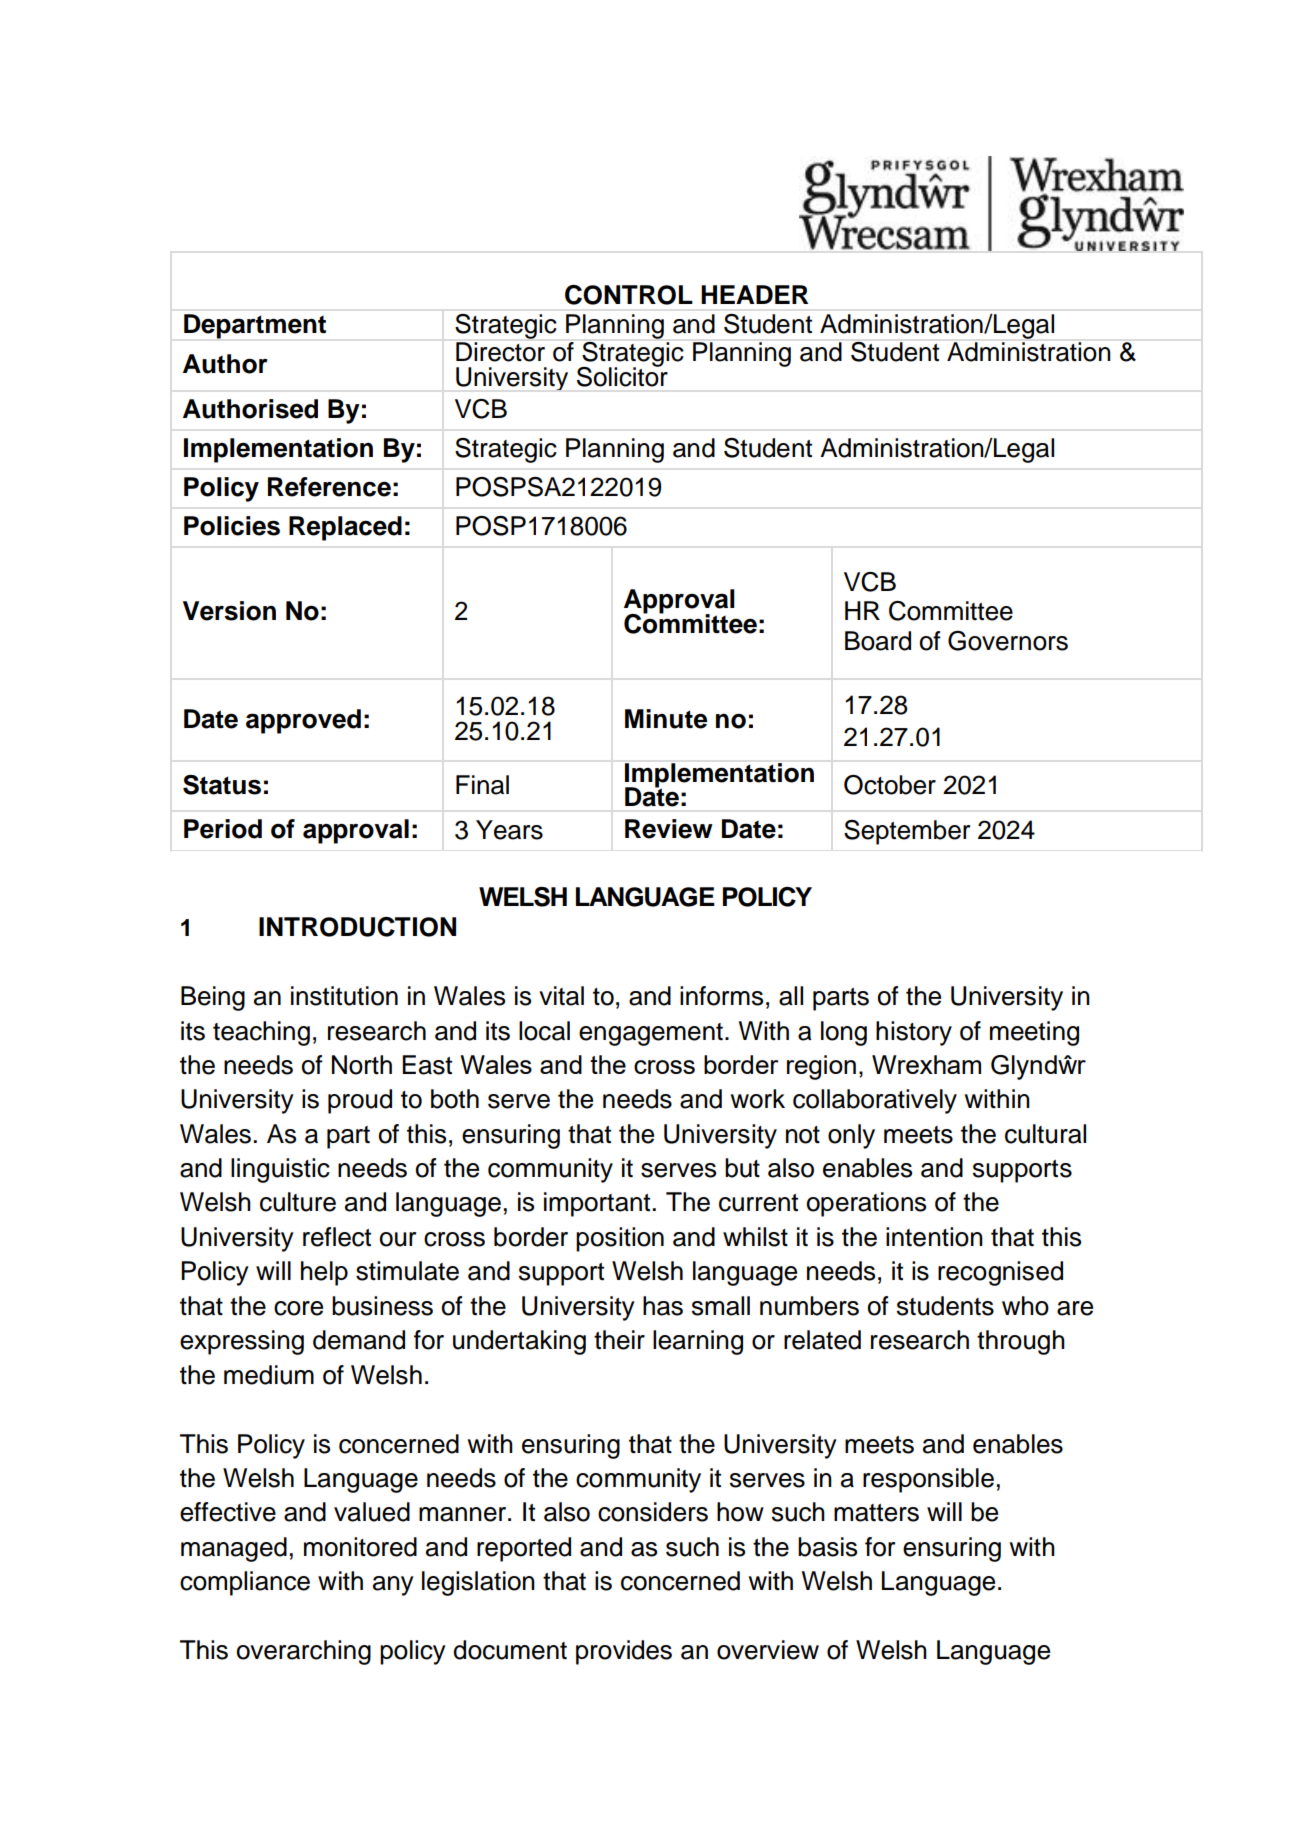  Describe the element at coordinates (303, 721) in the image. I see `approved` at that location.
